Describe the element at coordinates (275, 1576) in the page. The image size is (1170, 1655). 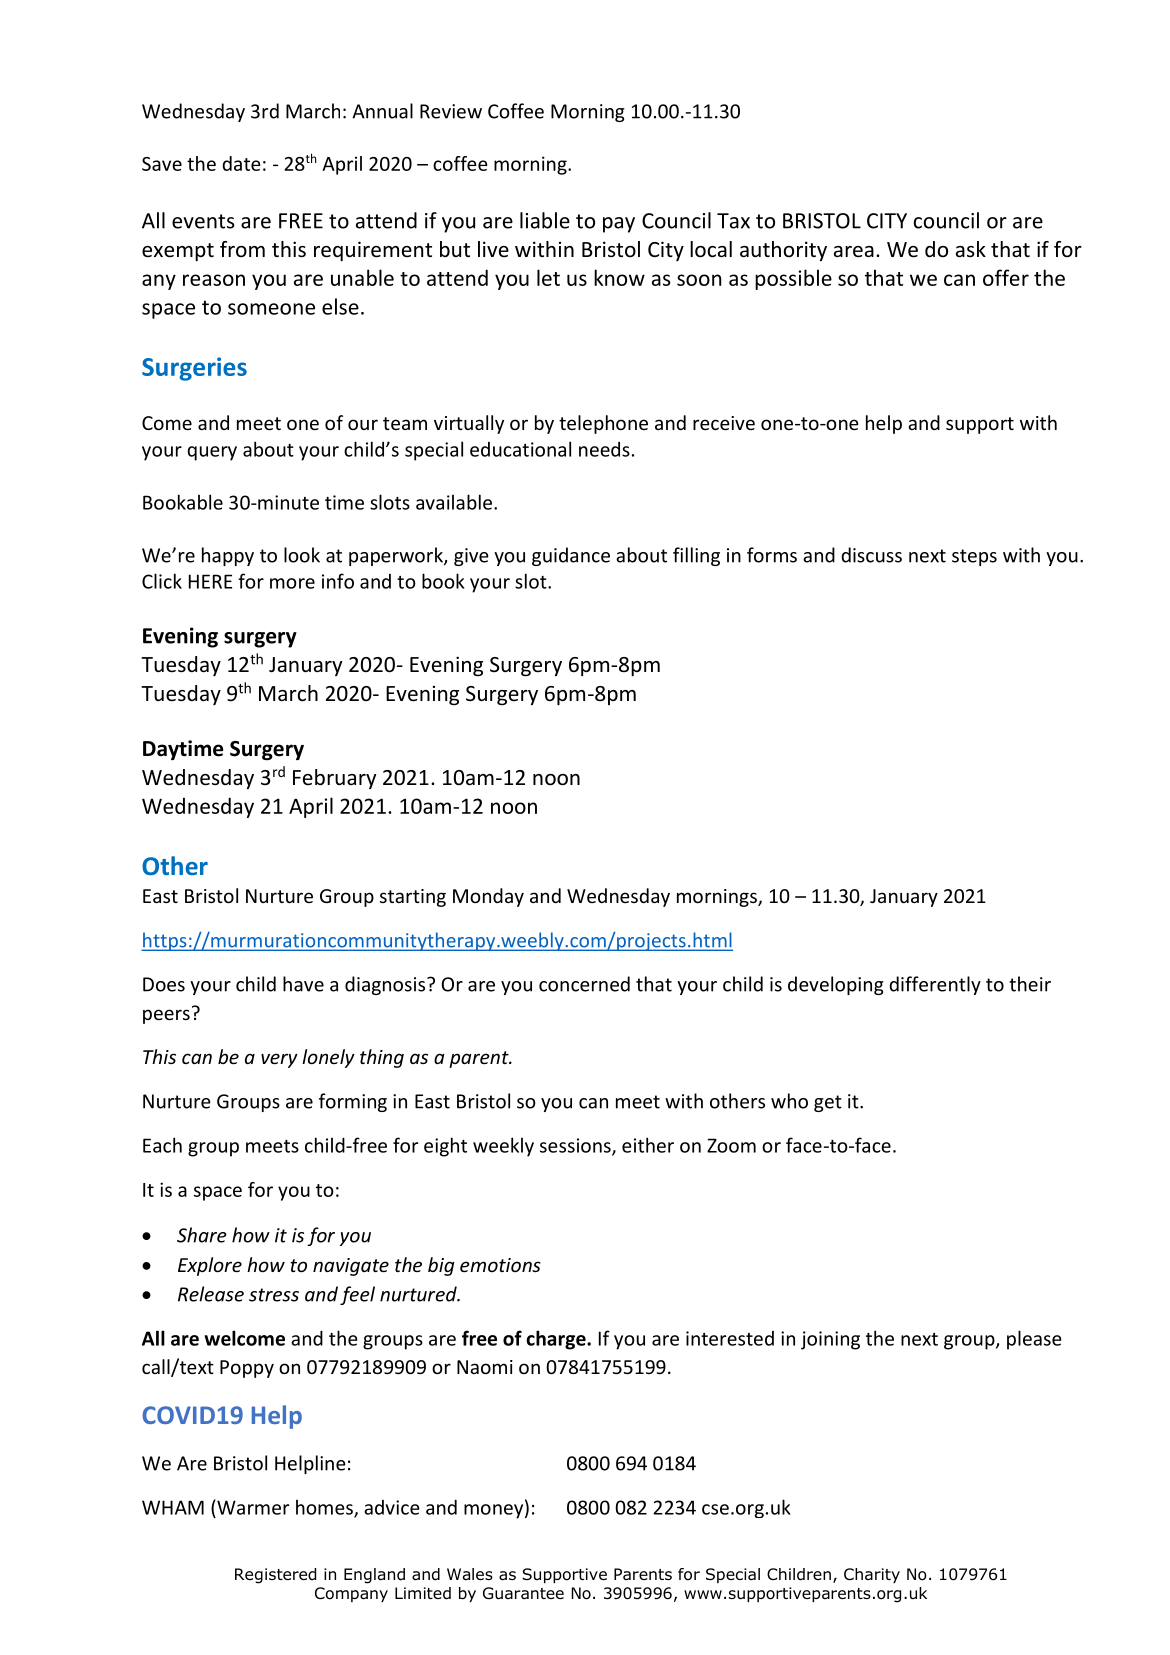
I see `Registered` at that location.
